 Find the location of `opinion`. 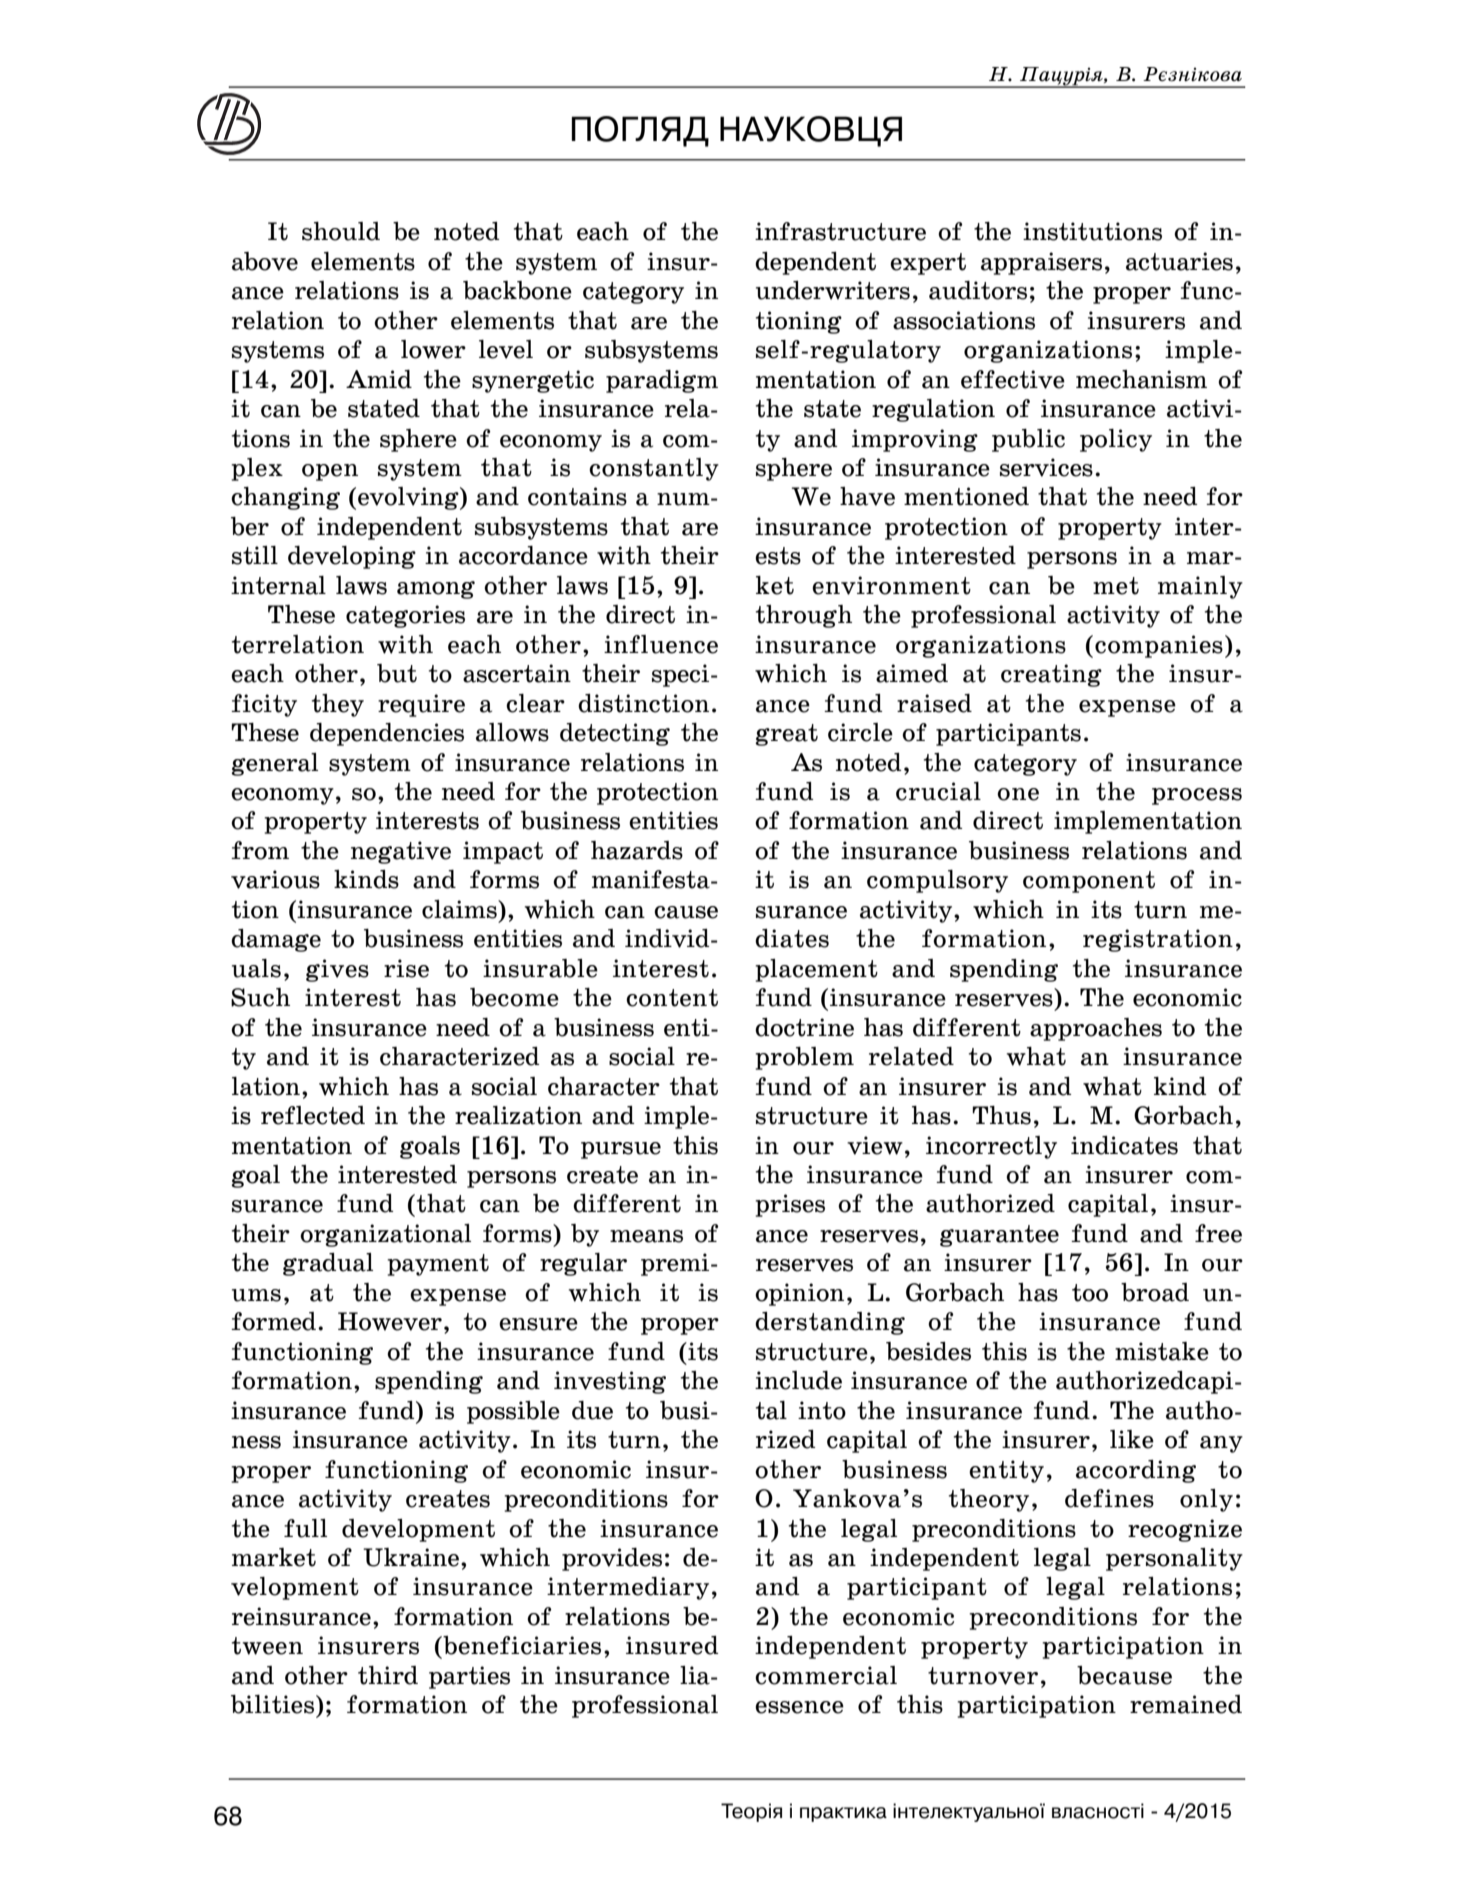

opinion is located at coordinates (799, 1294).
